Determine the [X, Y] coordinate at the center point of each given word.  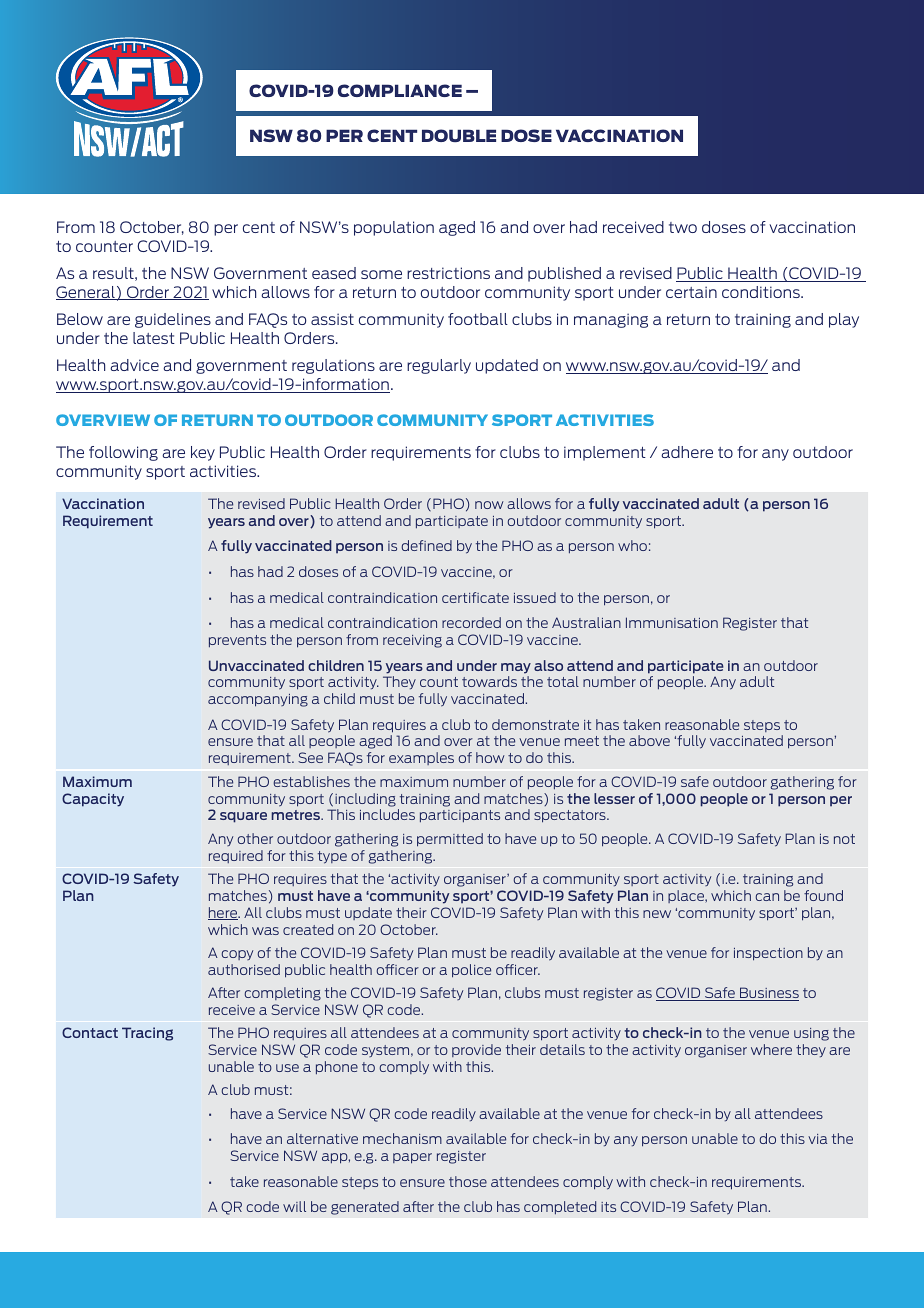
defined [427, 545]
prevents [237, 641]
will [294, 1206]
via [817, 1139]
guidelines [173, 320]
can [767, 897]
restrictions [448, 273]
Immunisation [672, 622]
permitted [450, 840]
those [468, 1181]
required [236, 856]
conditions [762, 292]
